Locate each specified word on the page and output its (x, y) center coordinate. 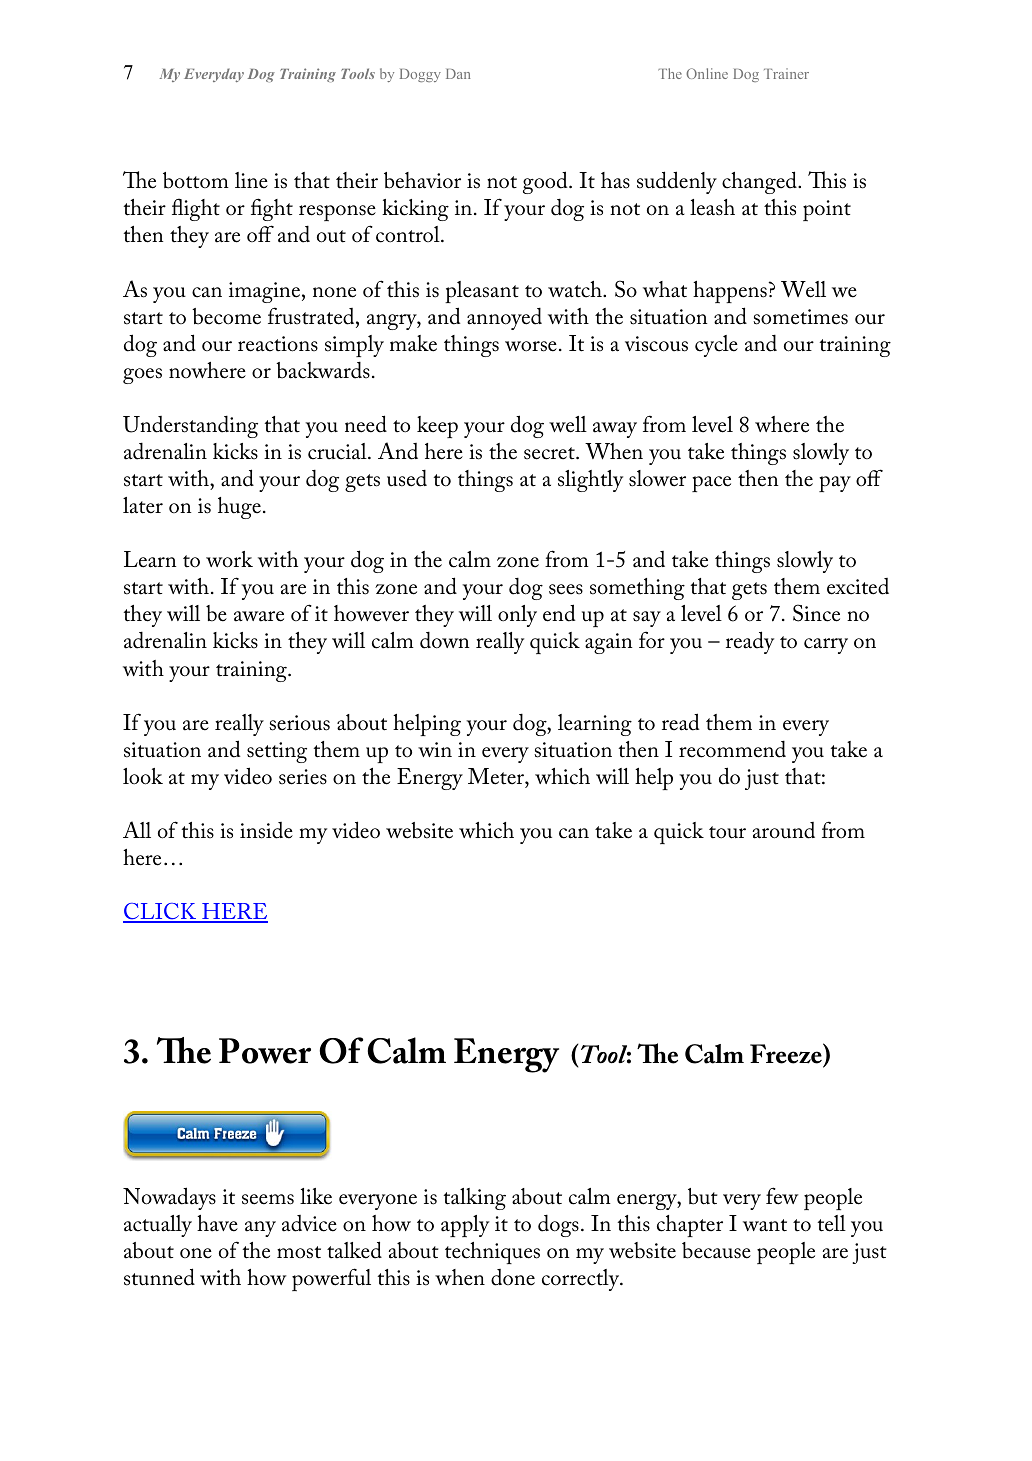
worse (531, 346)
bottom (196, 180)
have (217, 1223)
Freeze (787, 1055)
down (445, 640)
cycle (716, 346)
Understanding (190, 426)
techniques (492, 1253)
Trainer (786, 73)
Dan (458, 74)
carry (826, 646)
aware (259, 616)
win (435, 749)
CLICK (161, 912)
